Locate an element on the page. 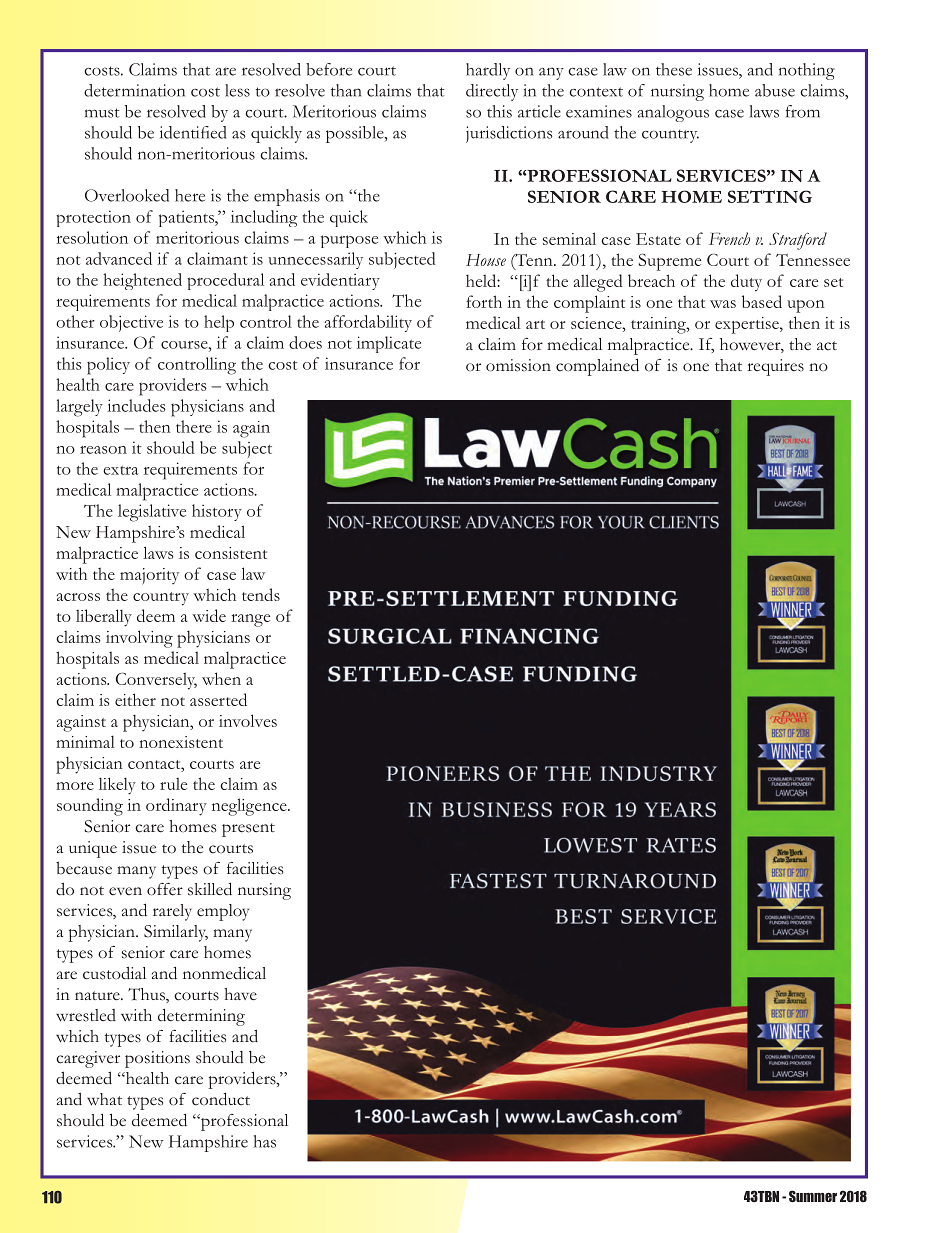 Image resolution: width=952 pixels, height=1233 pixels. present is located at coordinates (248, 830).
